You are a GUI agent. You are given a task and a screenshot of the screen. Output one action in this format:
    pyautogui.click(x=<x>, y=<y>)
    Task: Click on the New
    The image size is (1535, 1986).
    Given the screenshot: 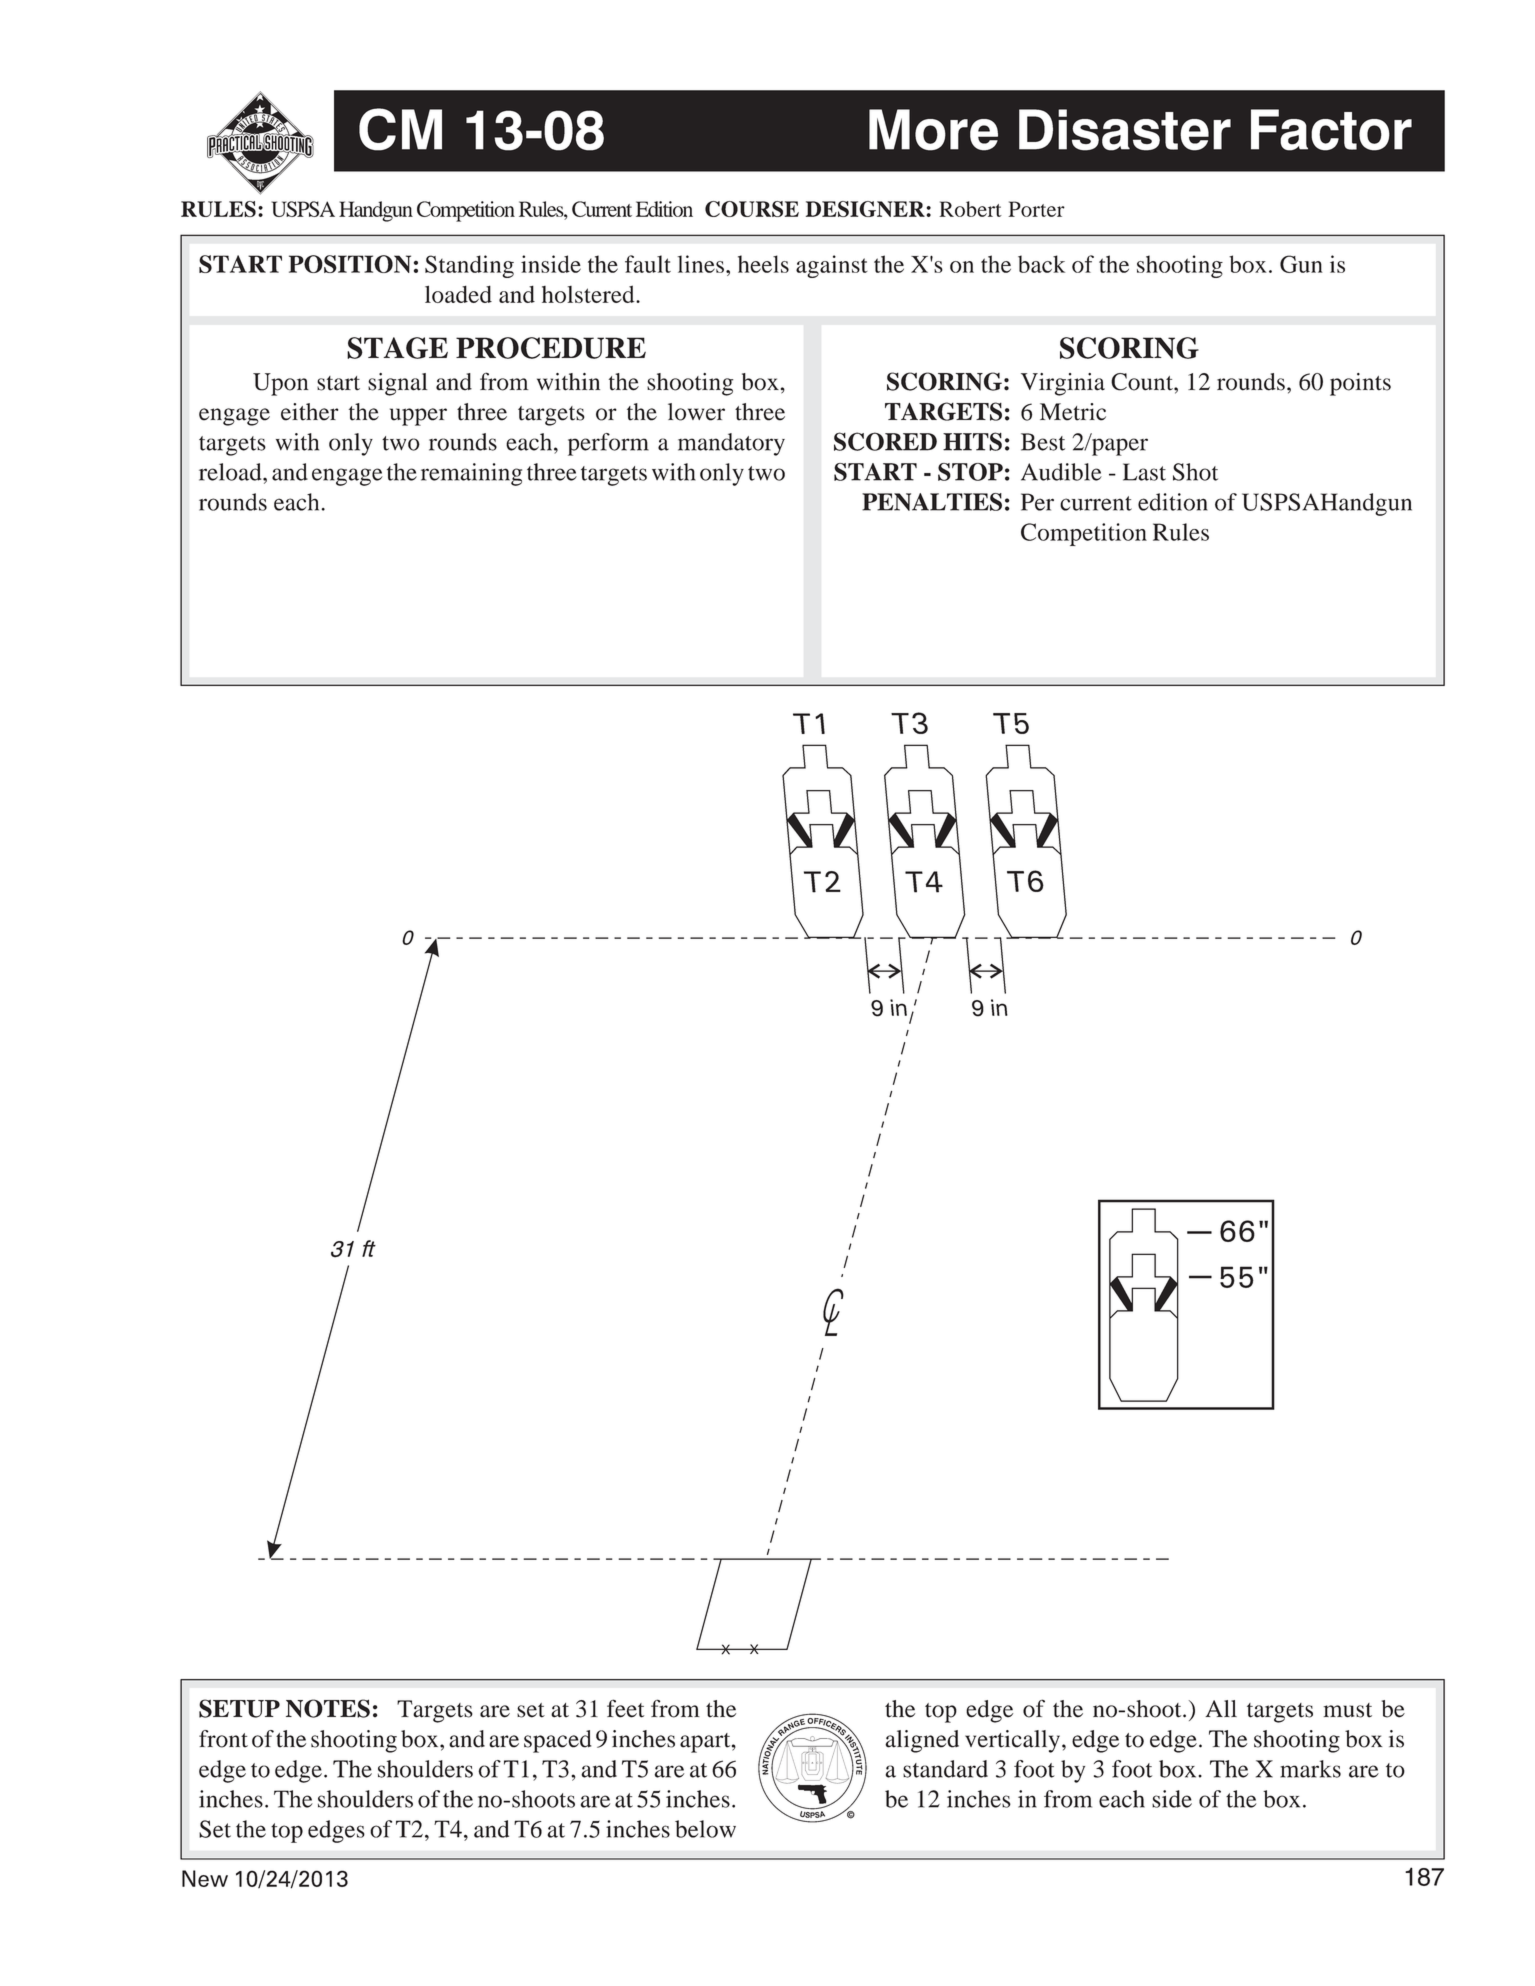 What is the action you would take?
    pyautogui.click(x=205, y=1878)
